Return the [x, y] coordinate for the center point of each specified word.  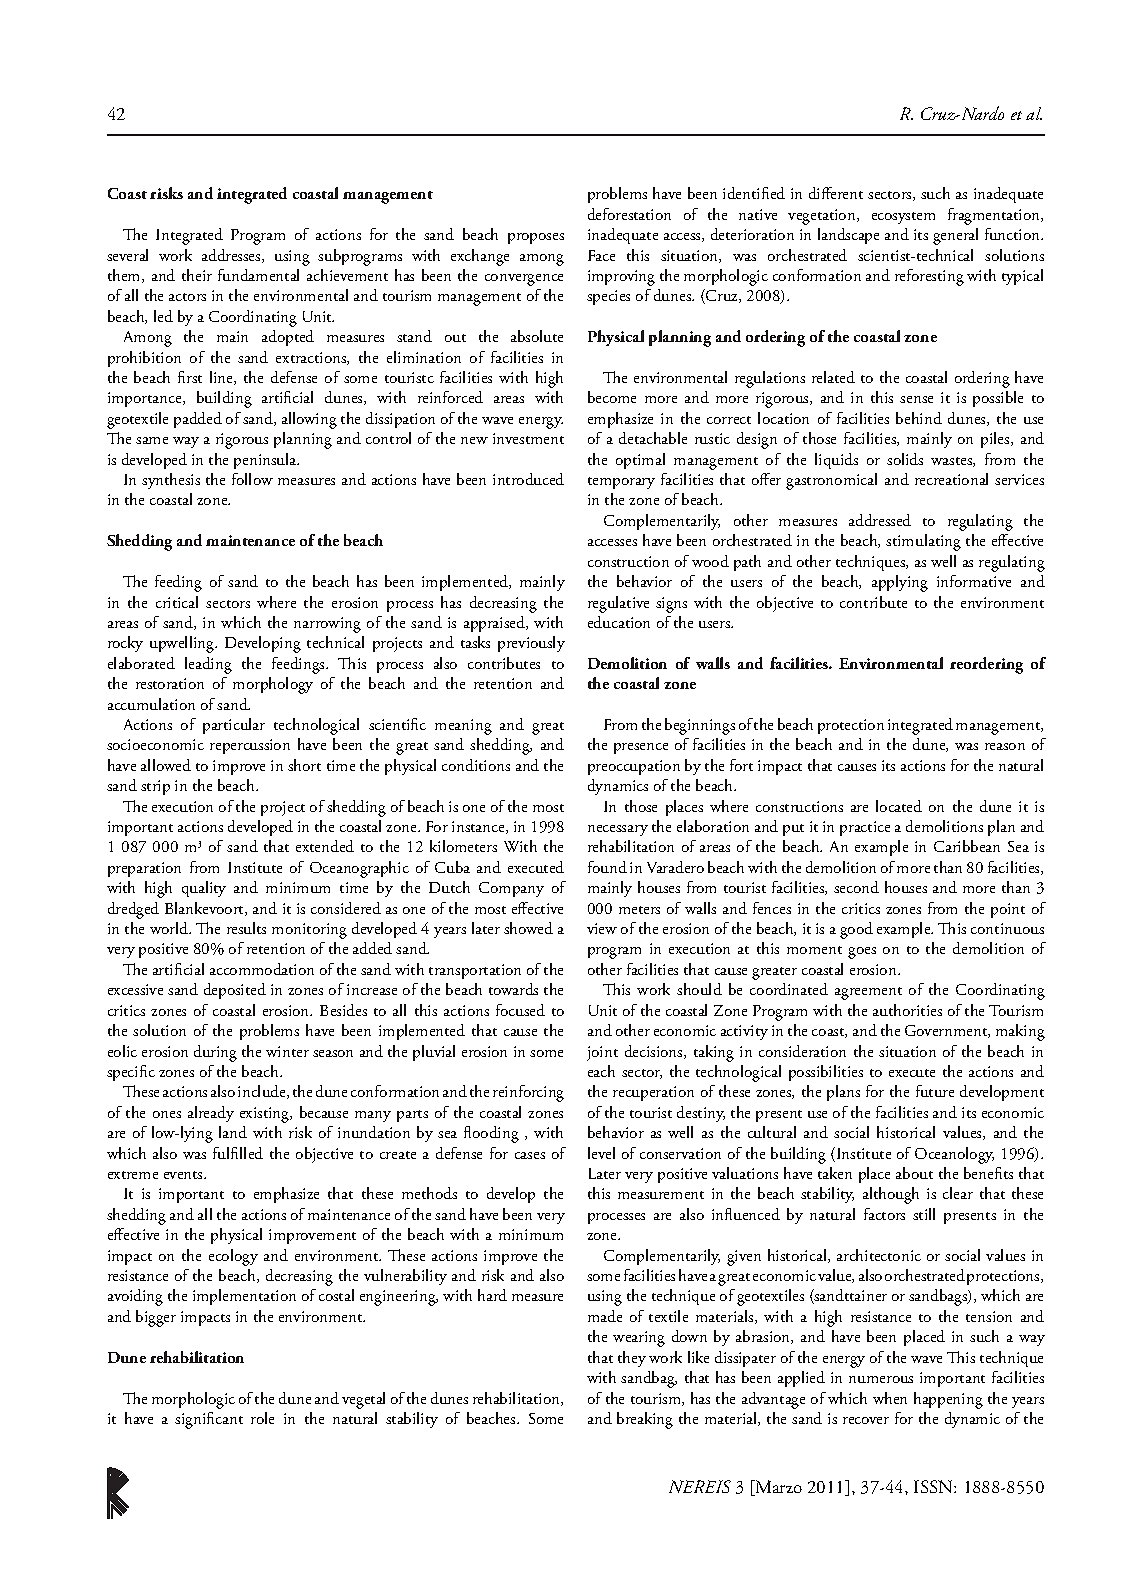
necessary [618, 830]
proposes [536, 238]
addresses [232, 256]
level [601, 1153]
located [899, 806]
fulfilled [238, 1153]
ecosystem [903, 218]
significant [209, 1420]
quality [204, 889]
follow [252, 479]
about [914, 1173]
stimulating [923, 542]
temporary [621, 483]
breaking [645, 1420]
